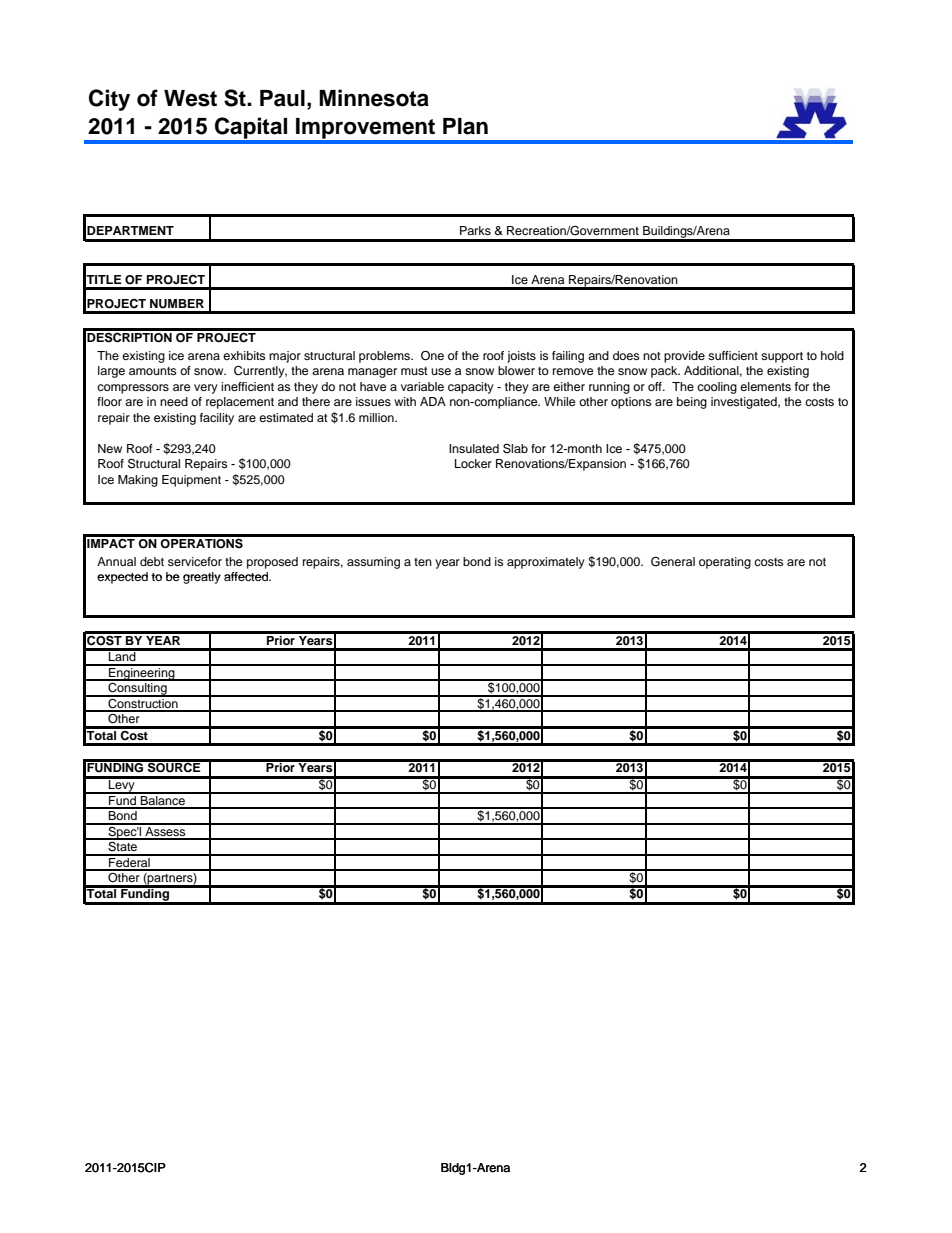  Describe the element at coordinates (733, 355) in the image. I see `sufficient` at that location.
